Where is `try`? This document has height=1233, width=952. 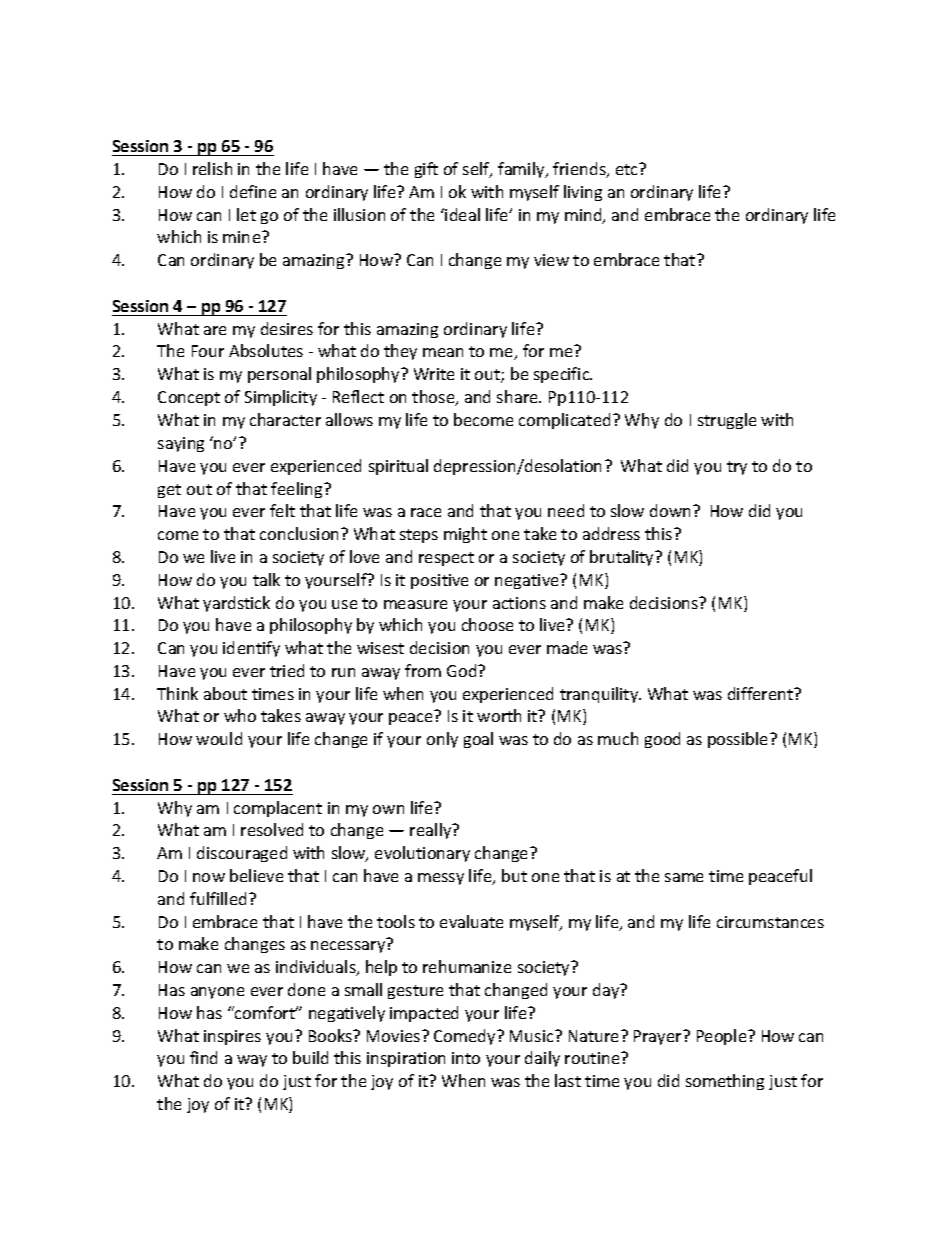 try is located at coordinates (737, 468).
